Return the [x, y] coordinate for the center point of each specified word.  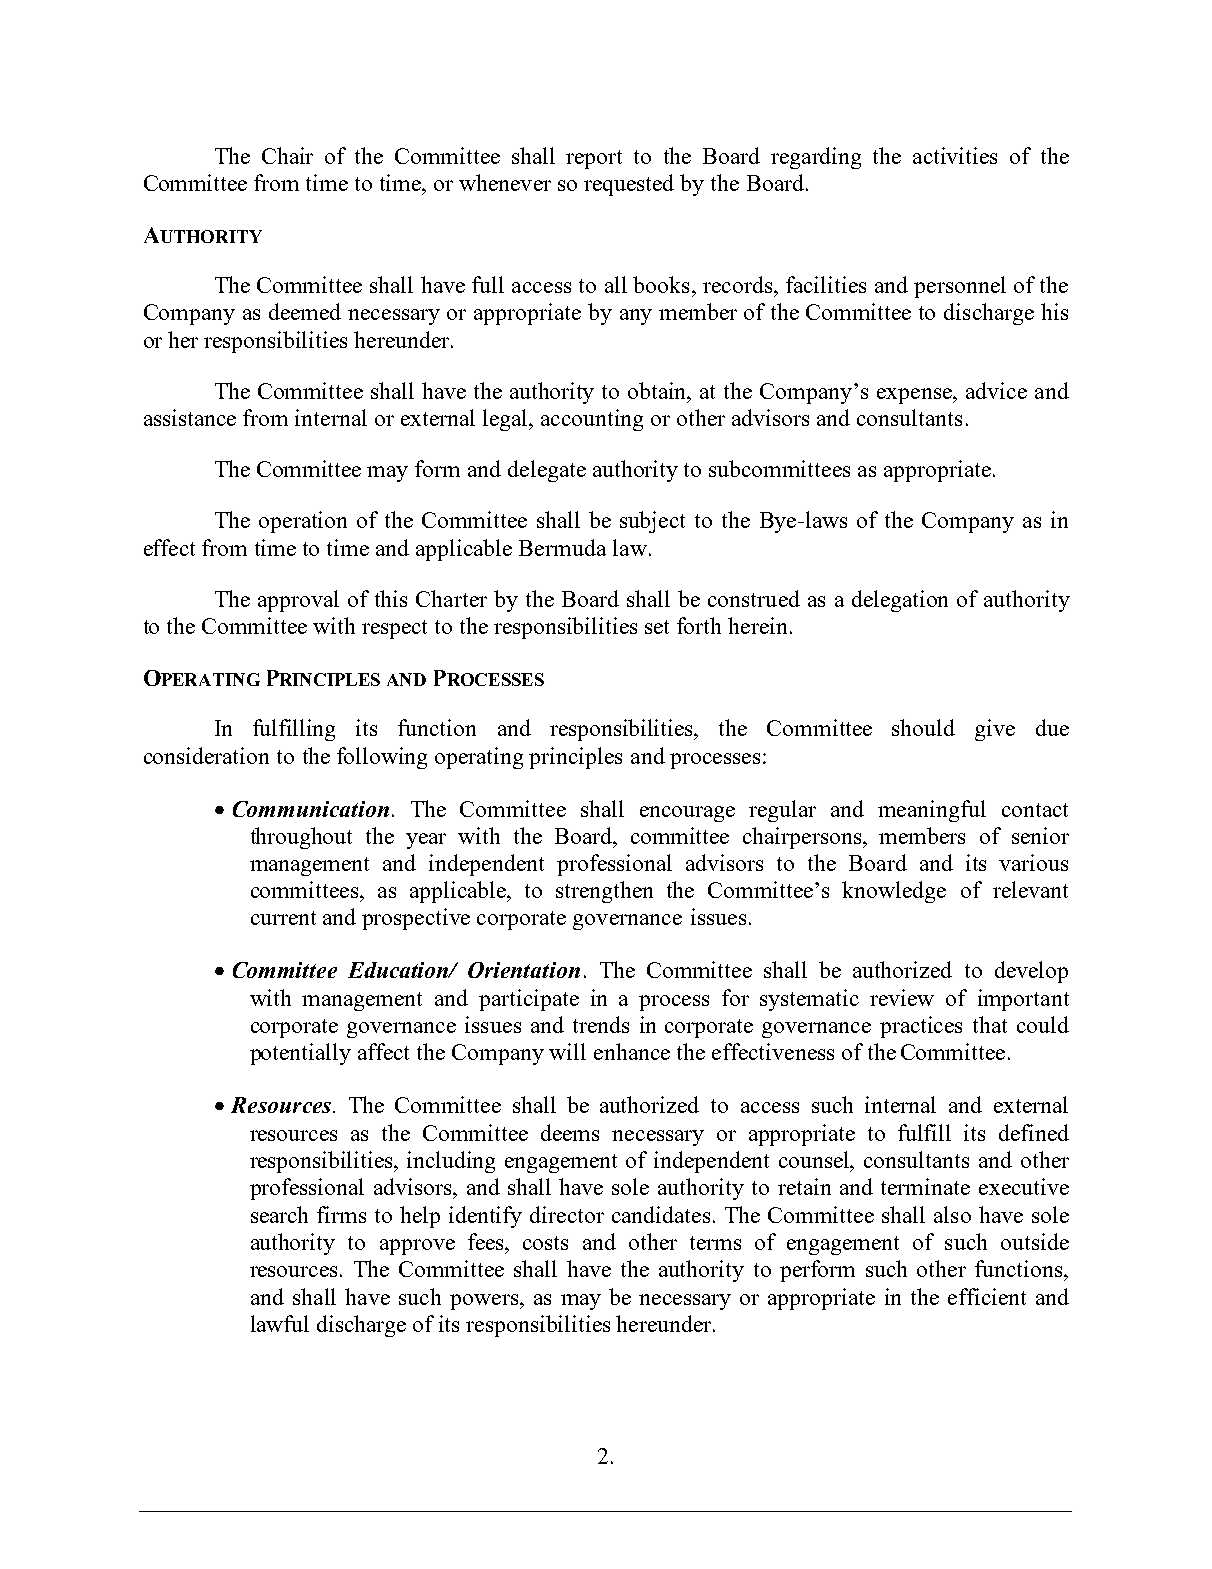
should [923, 727]
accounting [592, 420]
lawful [280, 1323]
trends [601, 1024]
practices [921, 1027]
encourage [687, 814]
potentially [300, 1054]
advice [996, 390]
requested [629, 185]
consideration [206, 755]
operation [303, 522]
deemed [305, 311]
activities [955, 155]
